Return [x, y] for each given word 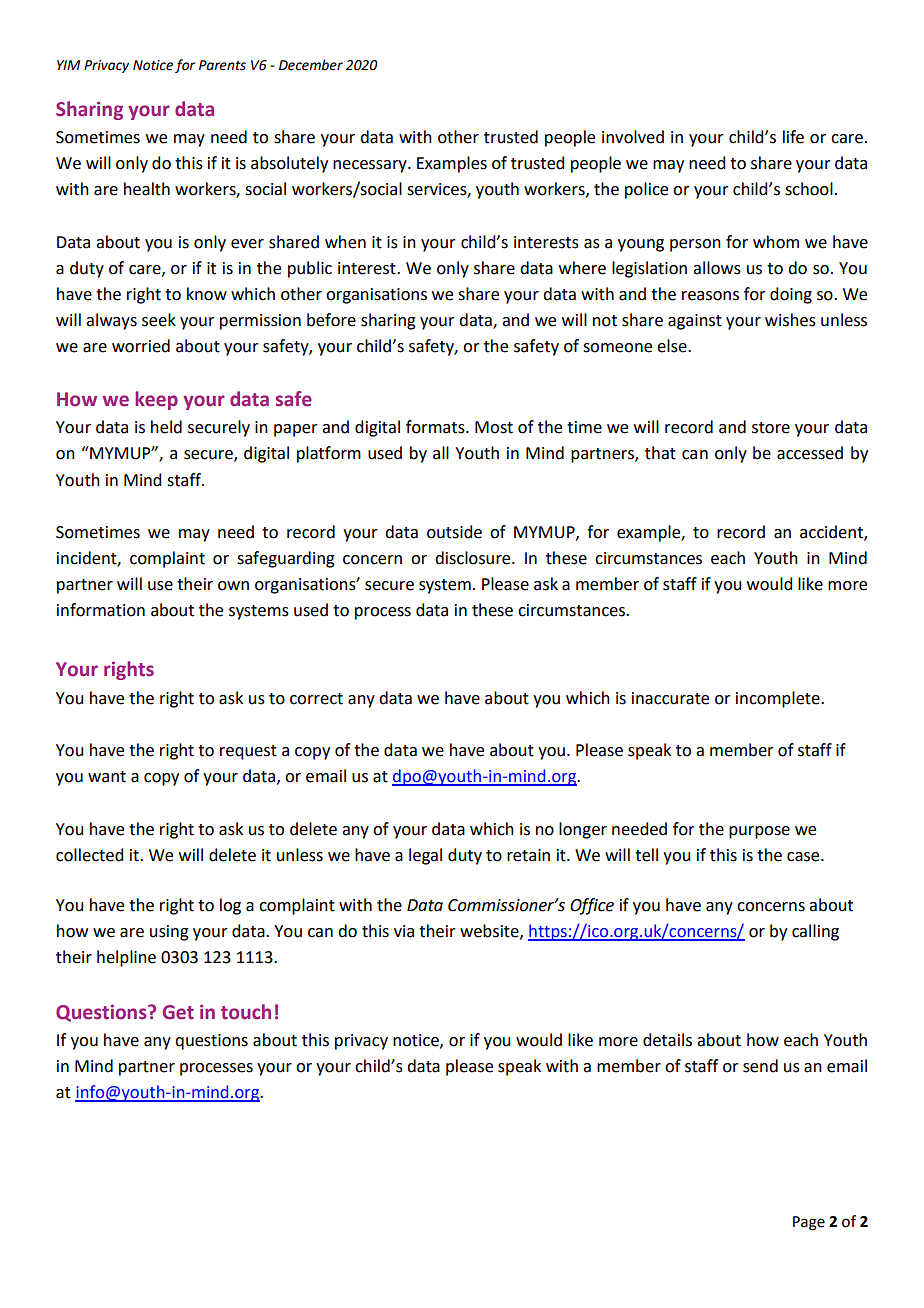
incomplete [779, 699]
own [233, 586]
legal [425, 856]
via [404, 931]
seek [159, 320]
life [793, 137]
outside [454, 532]
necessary [371, 166]
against [695, 322]
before [331, 320]
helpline [126, 958]
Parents [222, 65]
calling [815, 932]
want [107, 777]
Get [178, 1012]
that [660, 453]
